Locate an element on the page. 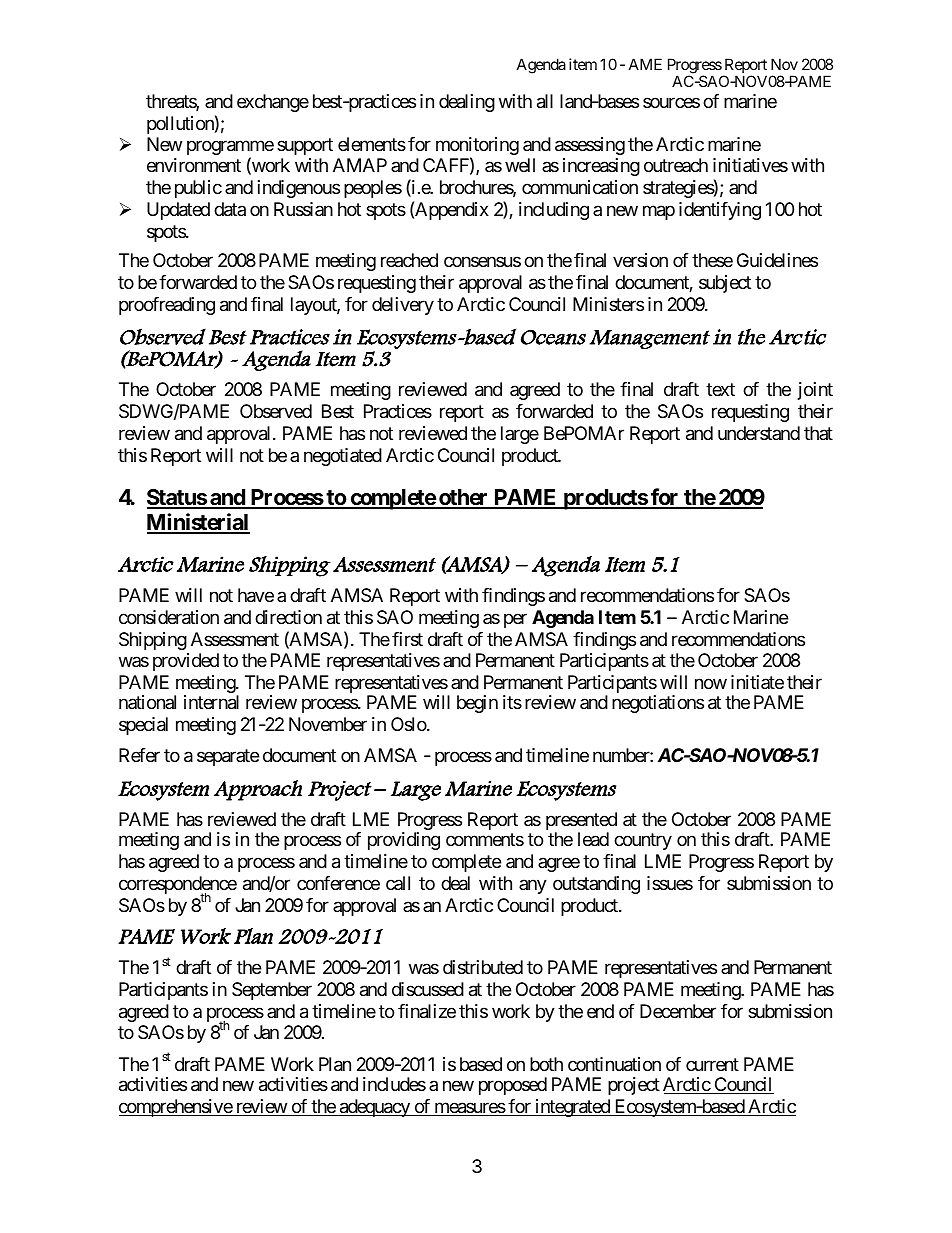 Image resolution: width=952 pixels, height=1233 pixels. consideration is located at coordinates (169, 617).
